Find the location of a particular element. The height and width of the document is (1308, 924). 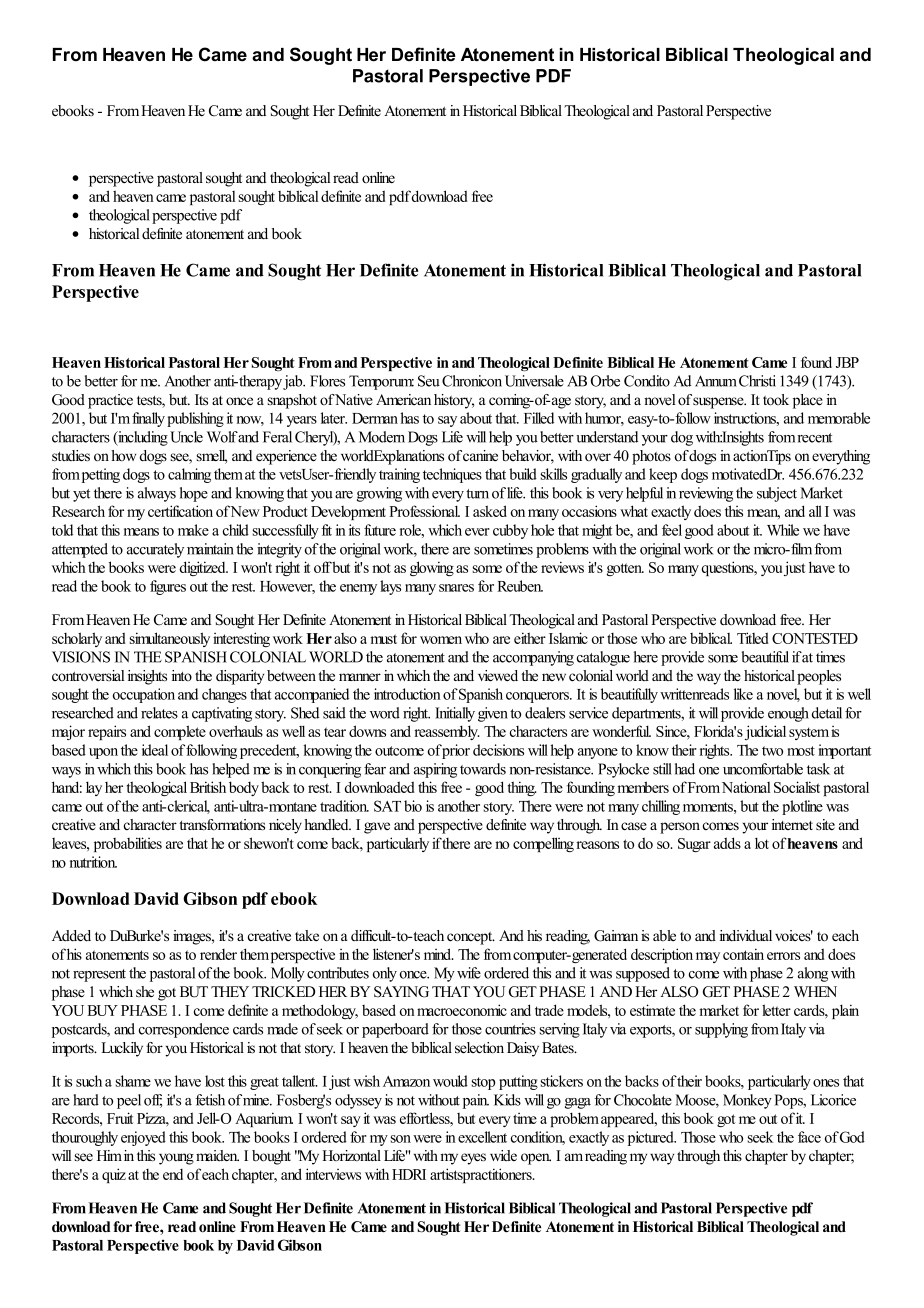

upon is located at coordinates (103, 753).
